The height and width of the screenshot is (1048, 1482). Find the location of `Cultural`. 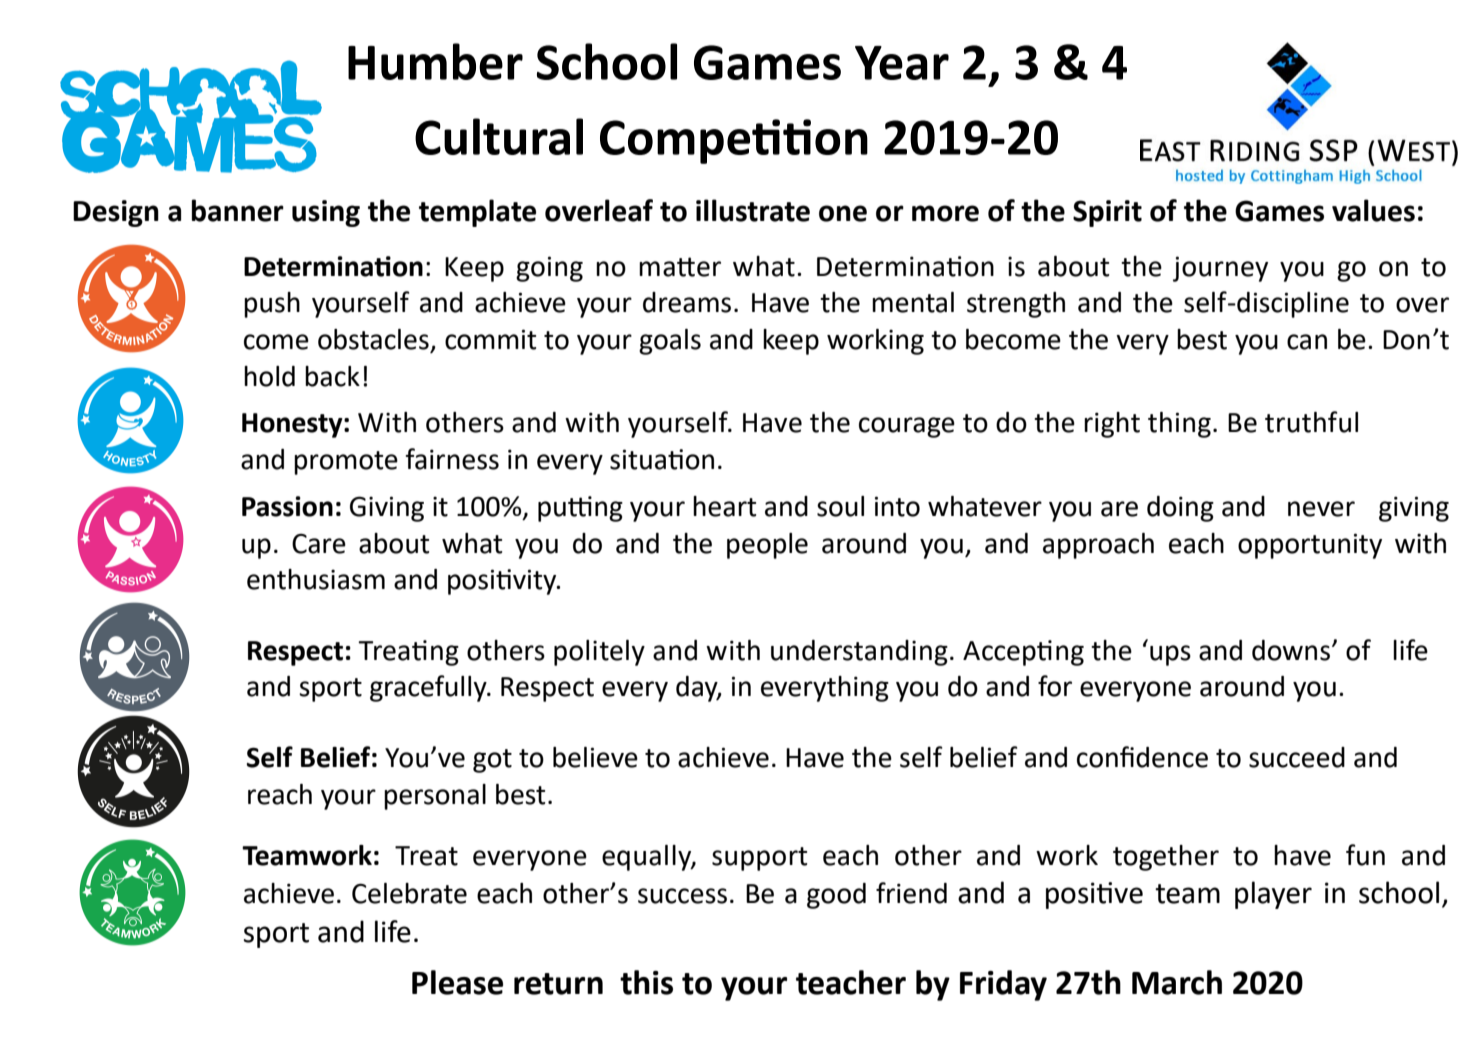

Cultural is located at coordinates (499, 136).
